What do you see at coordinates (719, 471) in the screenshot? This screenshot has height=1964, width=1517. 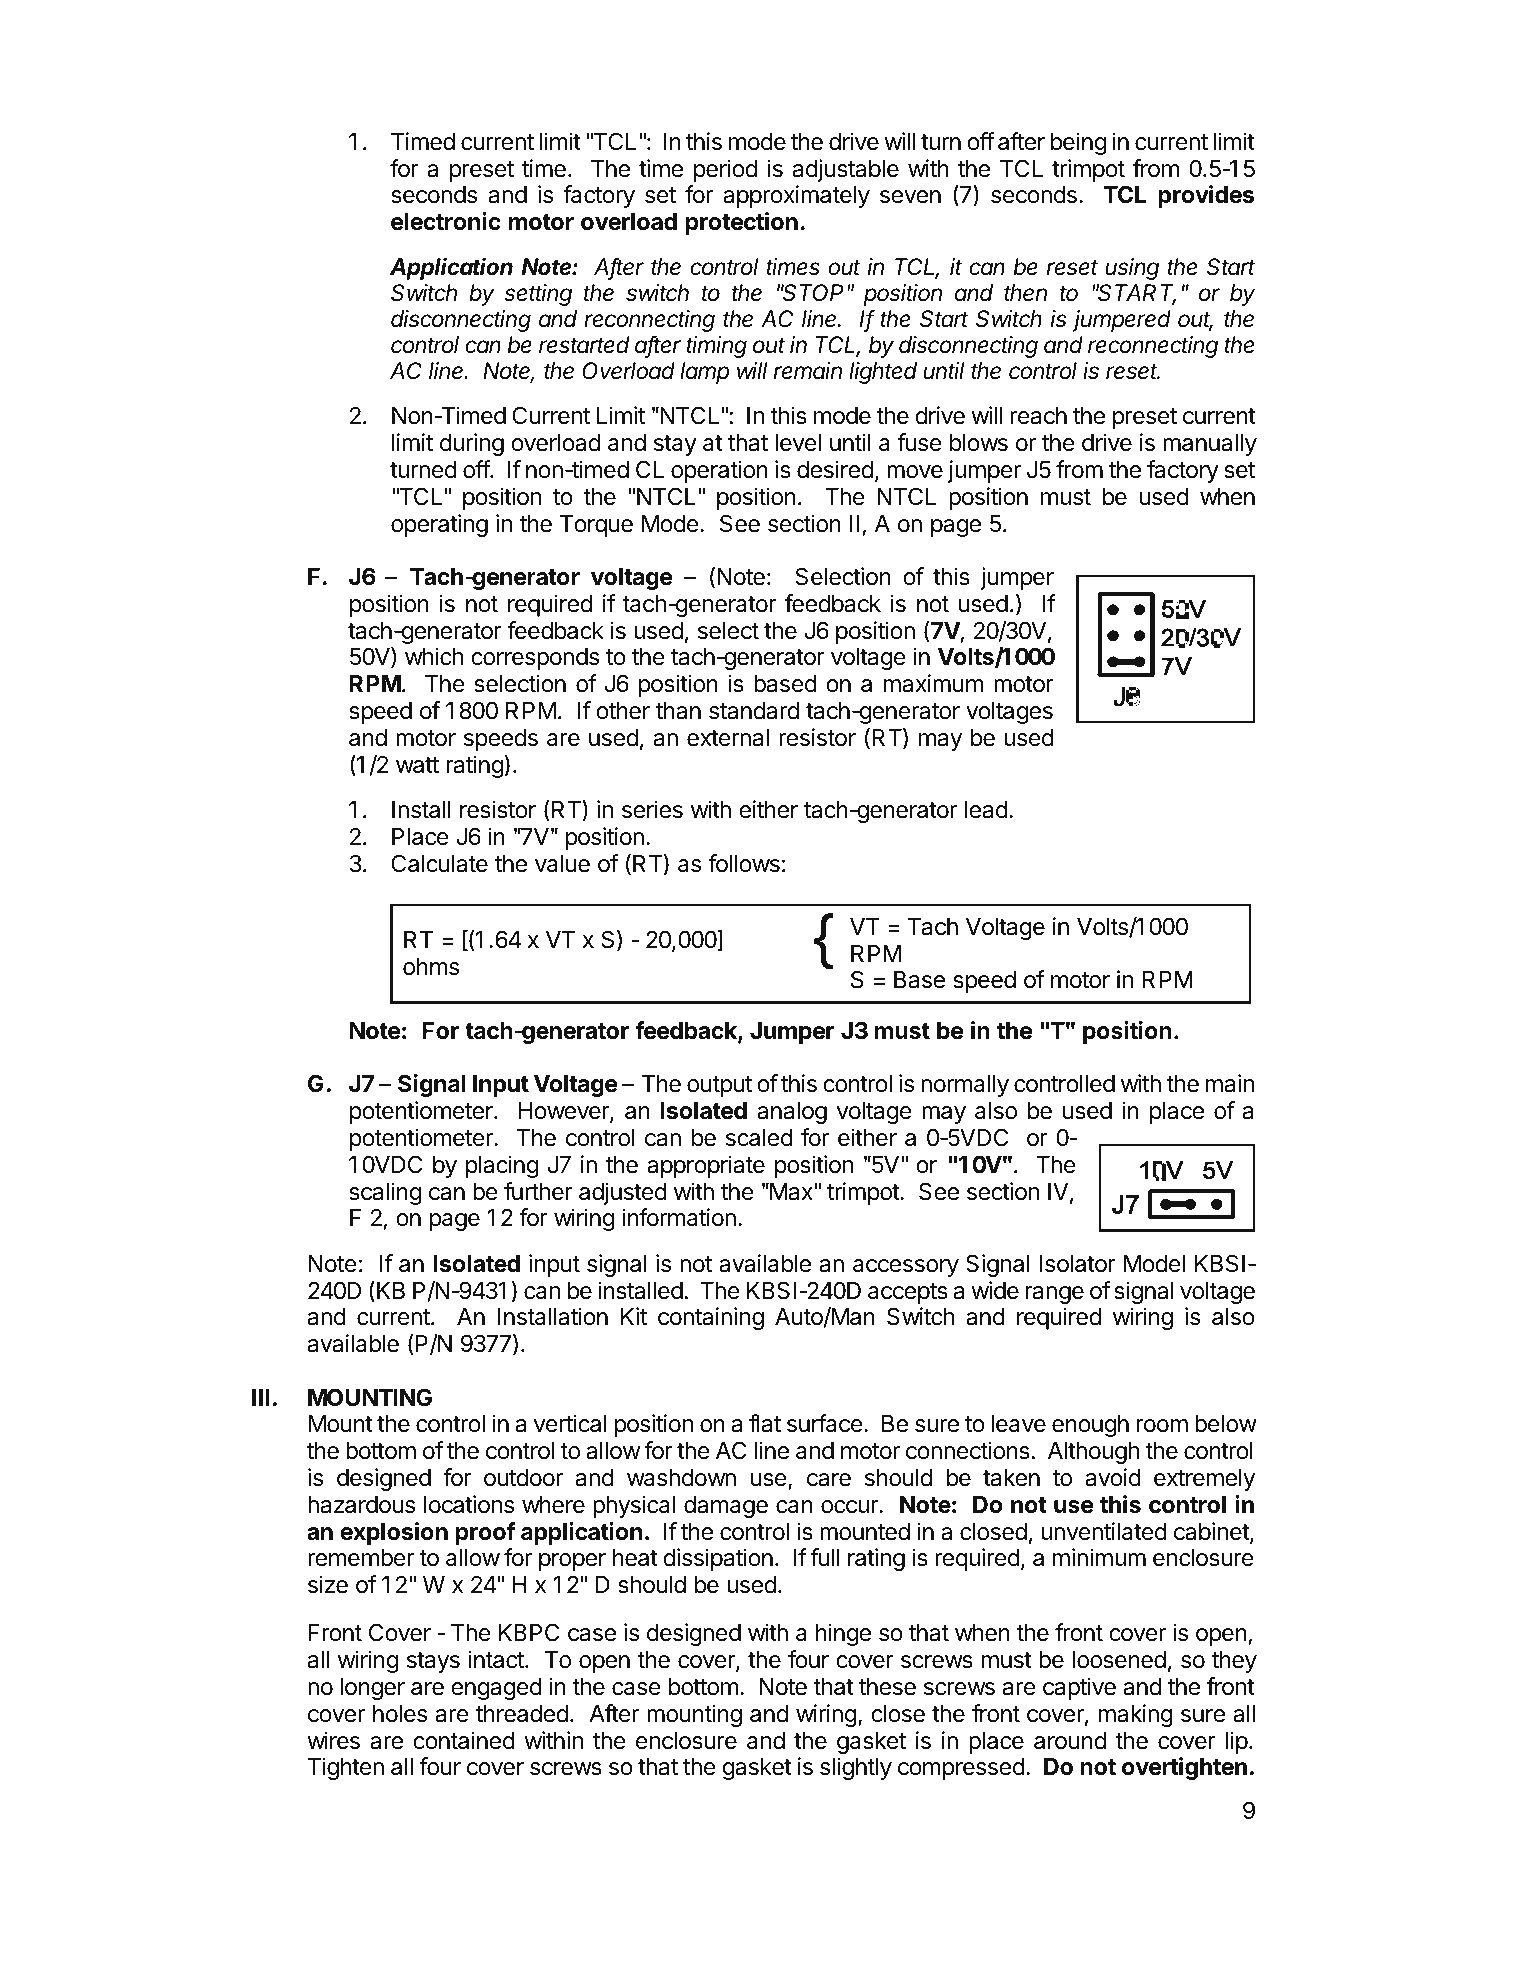 I see `operation` at bounding box center [719, 471].
